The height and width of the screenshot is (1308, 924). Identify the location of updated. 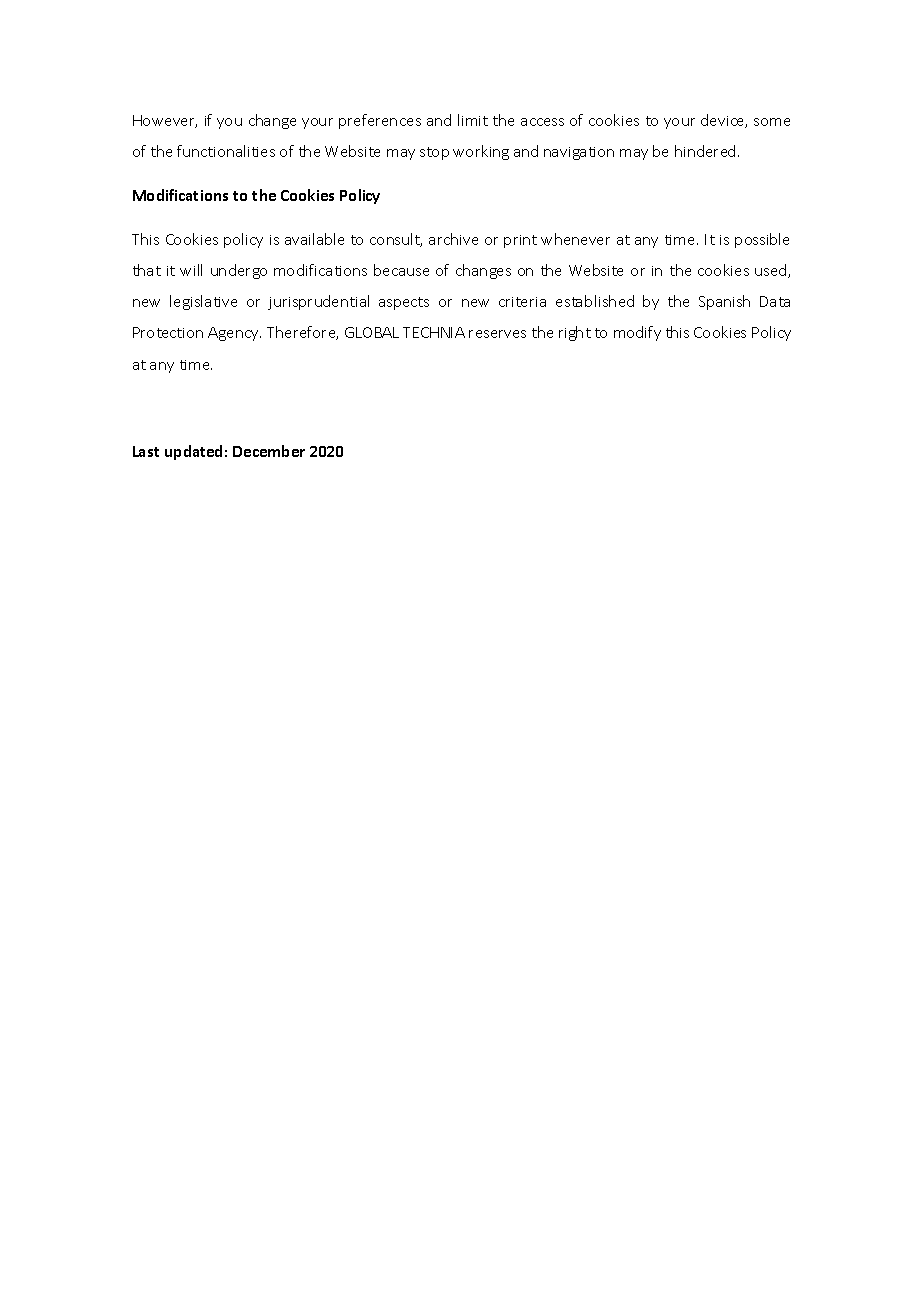
(193, 452).
